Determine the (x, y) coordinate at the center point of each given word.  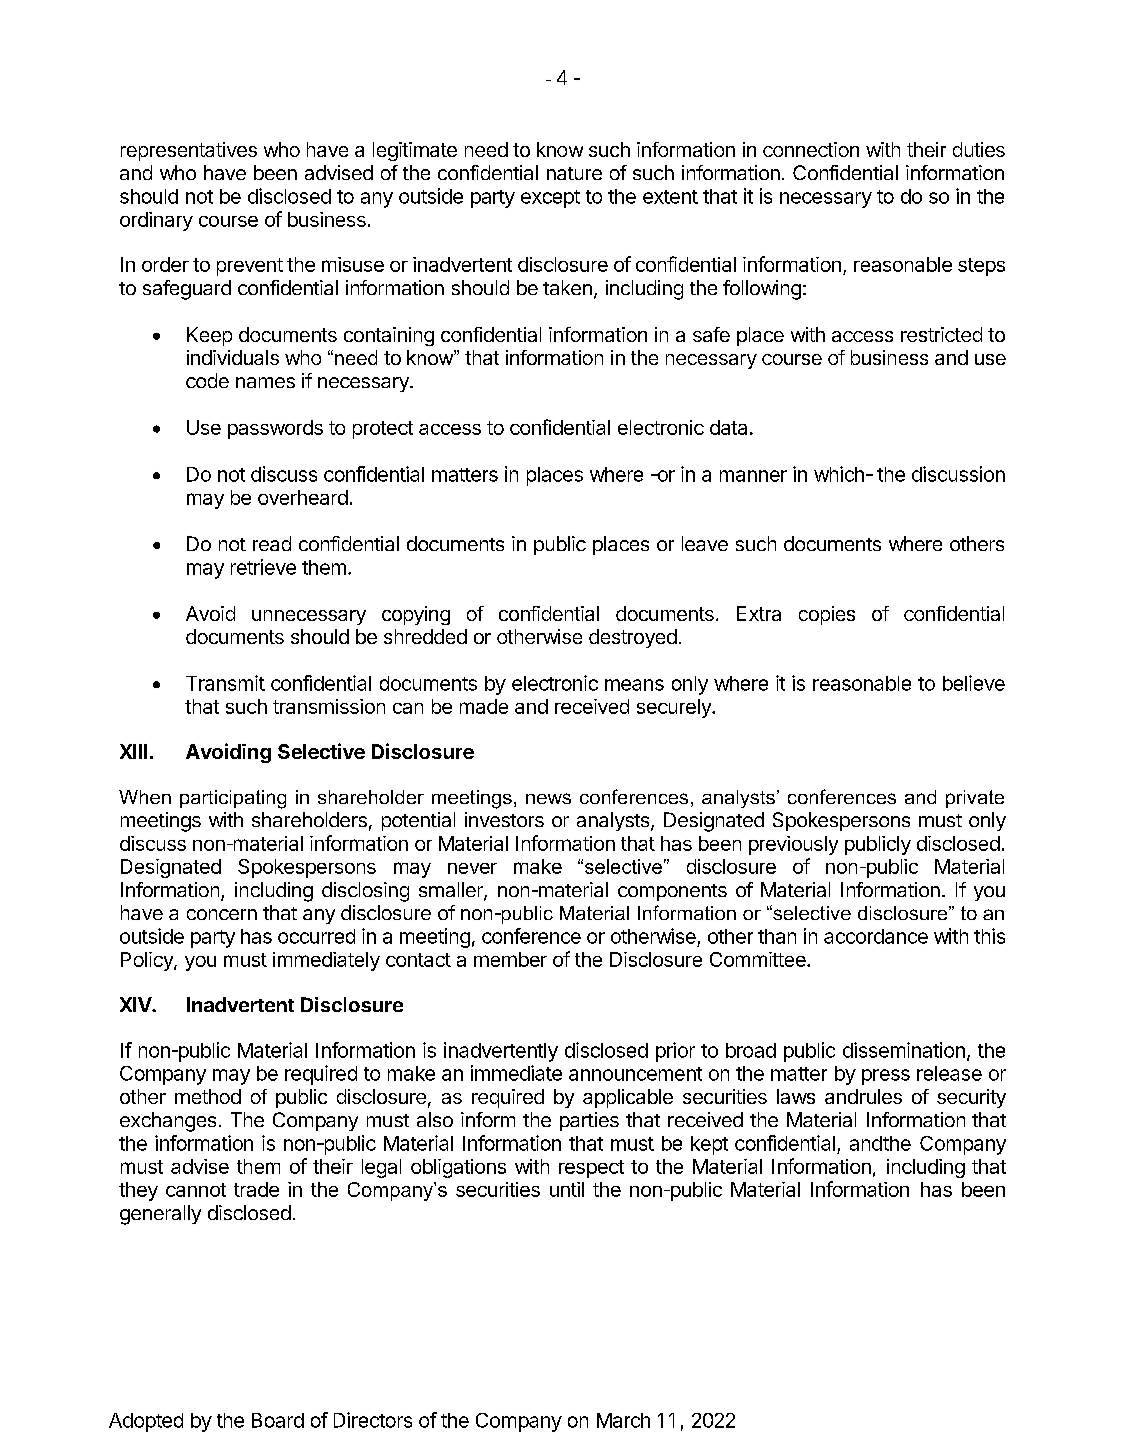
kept (709, 1145)
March (623, 1420)
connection (811, 149)
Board (278, 1420)
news (548, 798)
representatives (189, 151)
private (975, 799)
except (550, 199)
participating (233, 799)
